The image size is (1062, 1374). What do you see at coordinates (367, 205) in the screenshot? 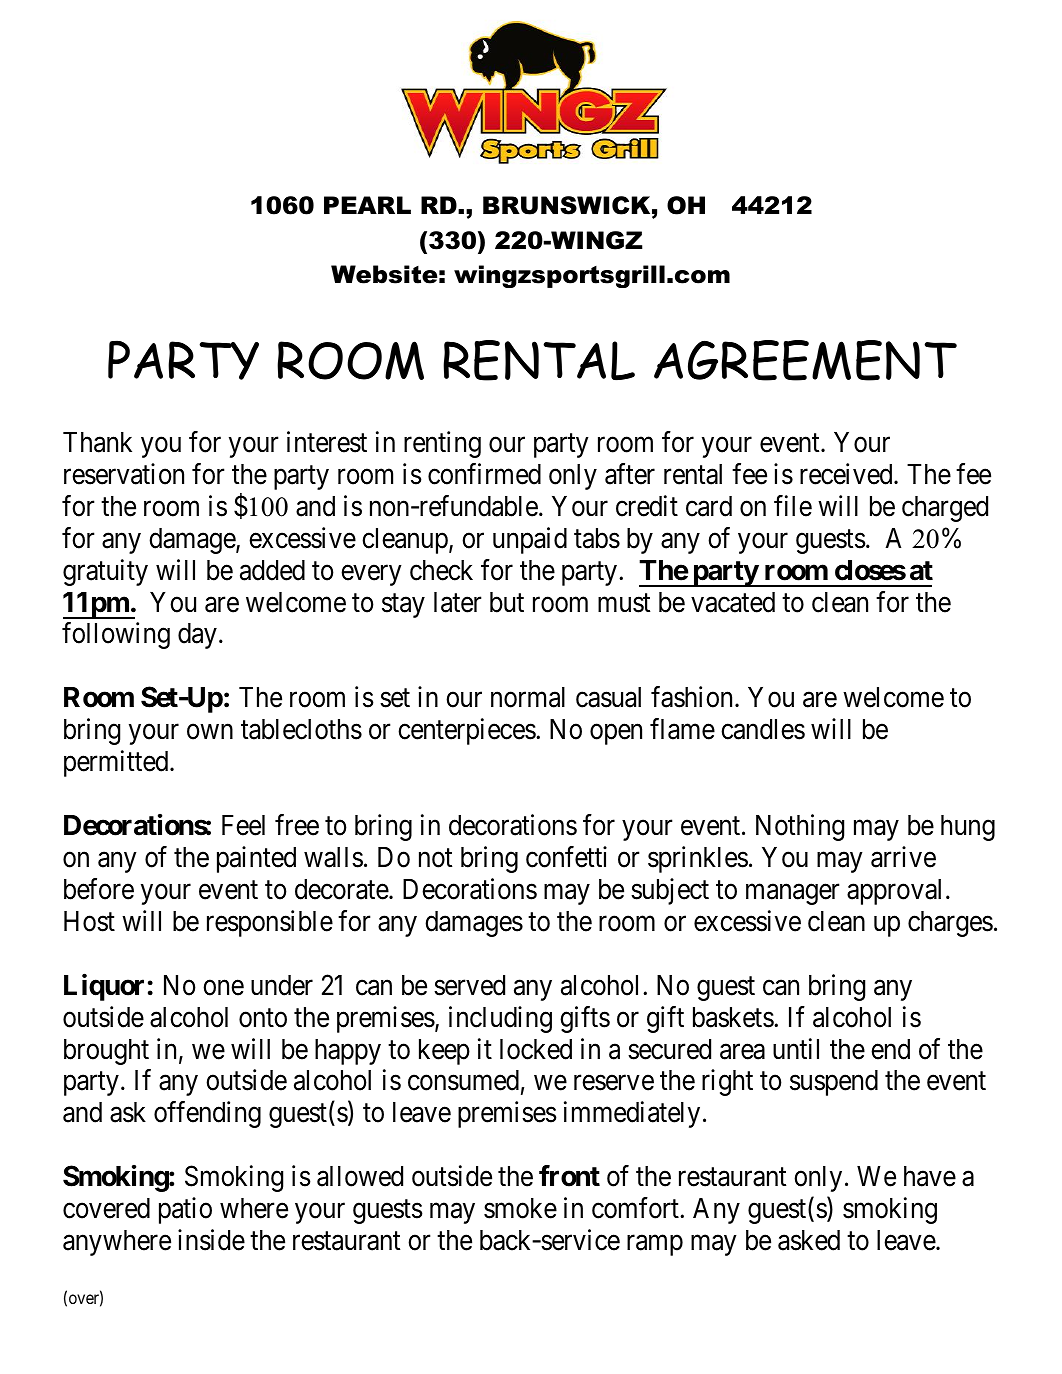
I see `PEARL` at bounding box center [367, 205].
